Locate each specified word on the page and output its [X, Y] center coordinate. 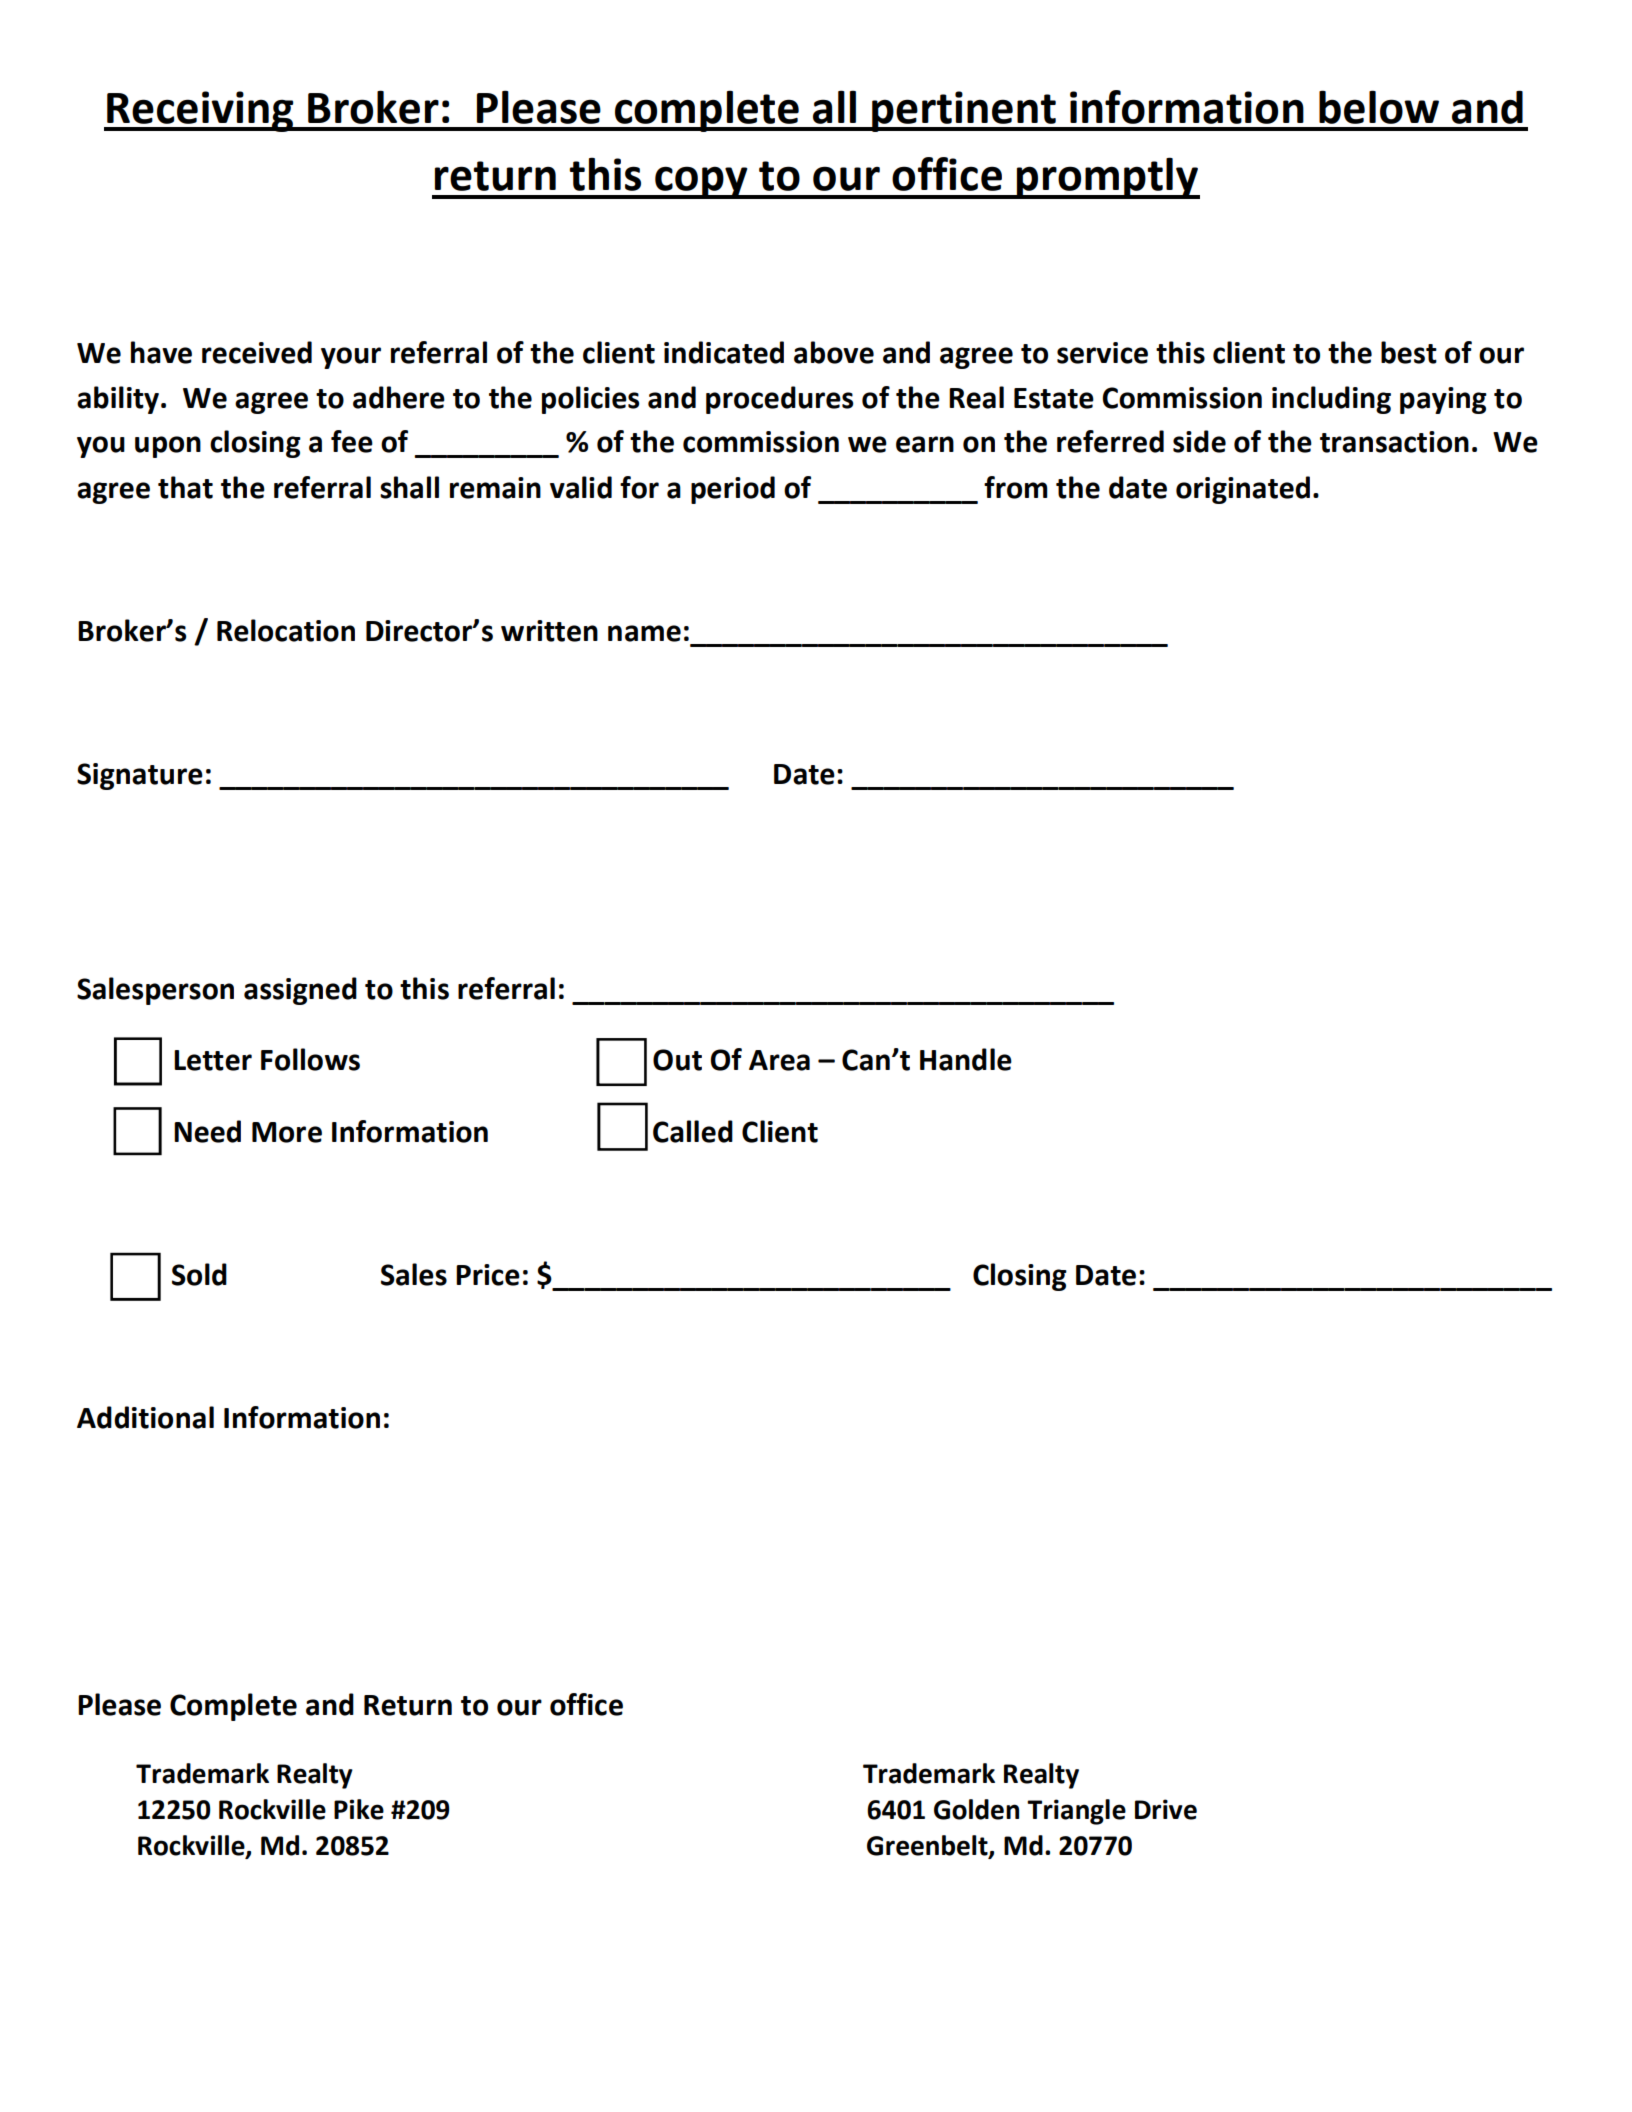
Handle [966, 1059]
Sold [199, 1274]
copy [701, 182]
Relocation [286, 630]
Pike [359, 1809]
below [1379, 107]
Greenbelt [928, 1846]
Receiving [200, 111]
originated [1243, 490]
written [549, 631]
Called [693, 1131]
